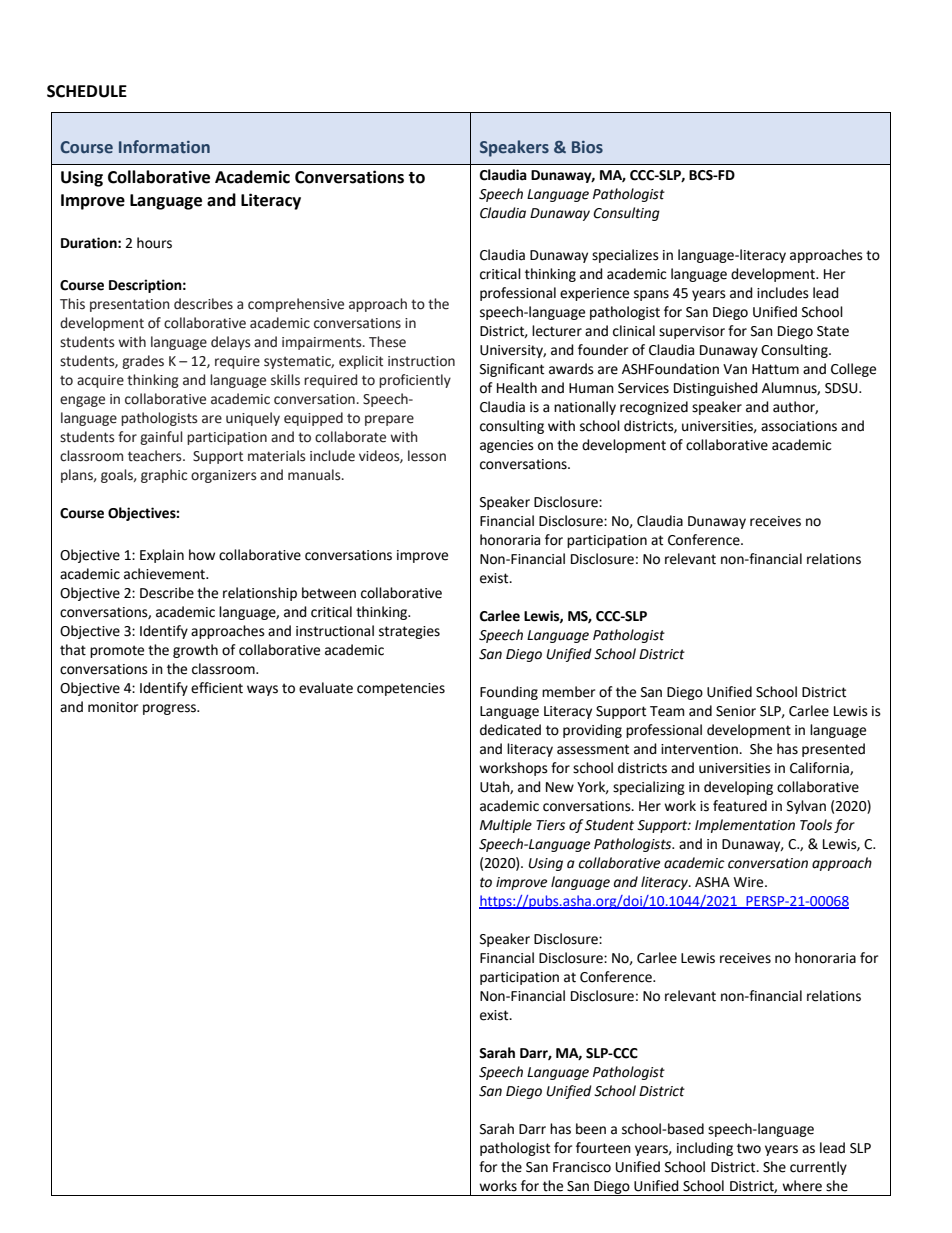 This page has height=1233, width=952. Describe the element at coordinates (164, 147) in the page. I see `Information` at that location.
